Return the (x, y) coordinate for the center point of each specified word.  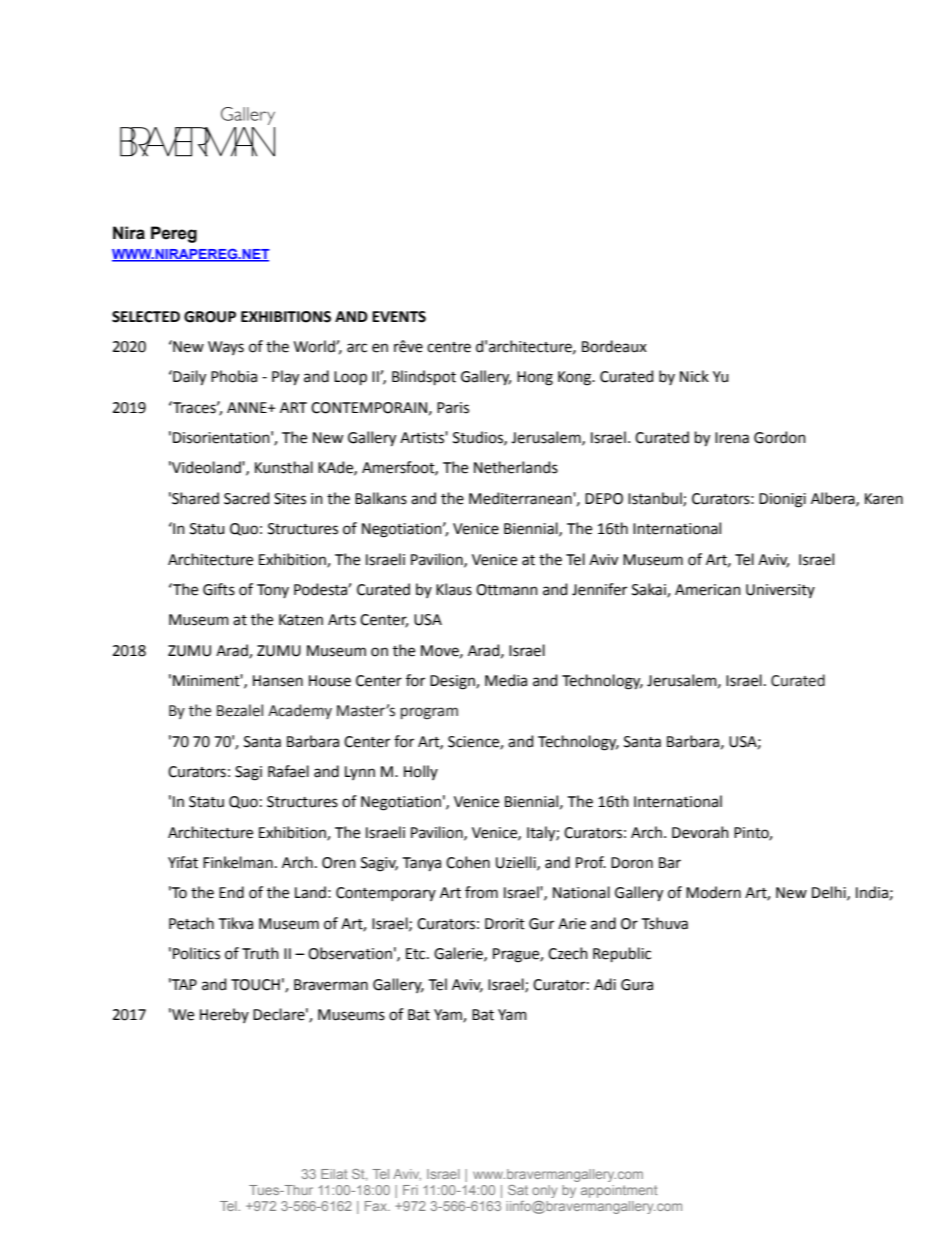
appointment (619, 1191)
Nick (694, 376)
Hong (535, 378)
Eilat (334, 1174)
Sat (518, 1190)
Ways (226, 348)
